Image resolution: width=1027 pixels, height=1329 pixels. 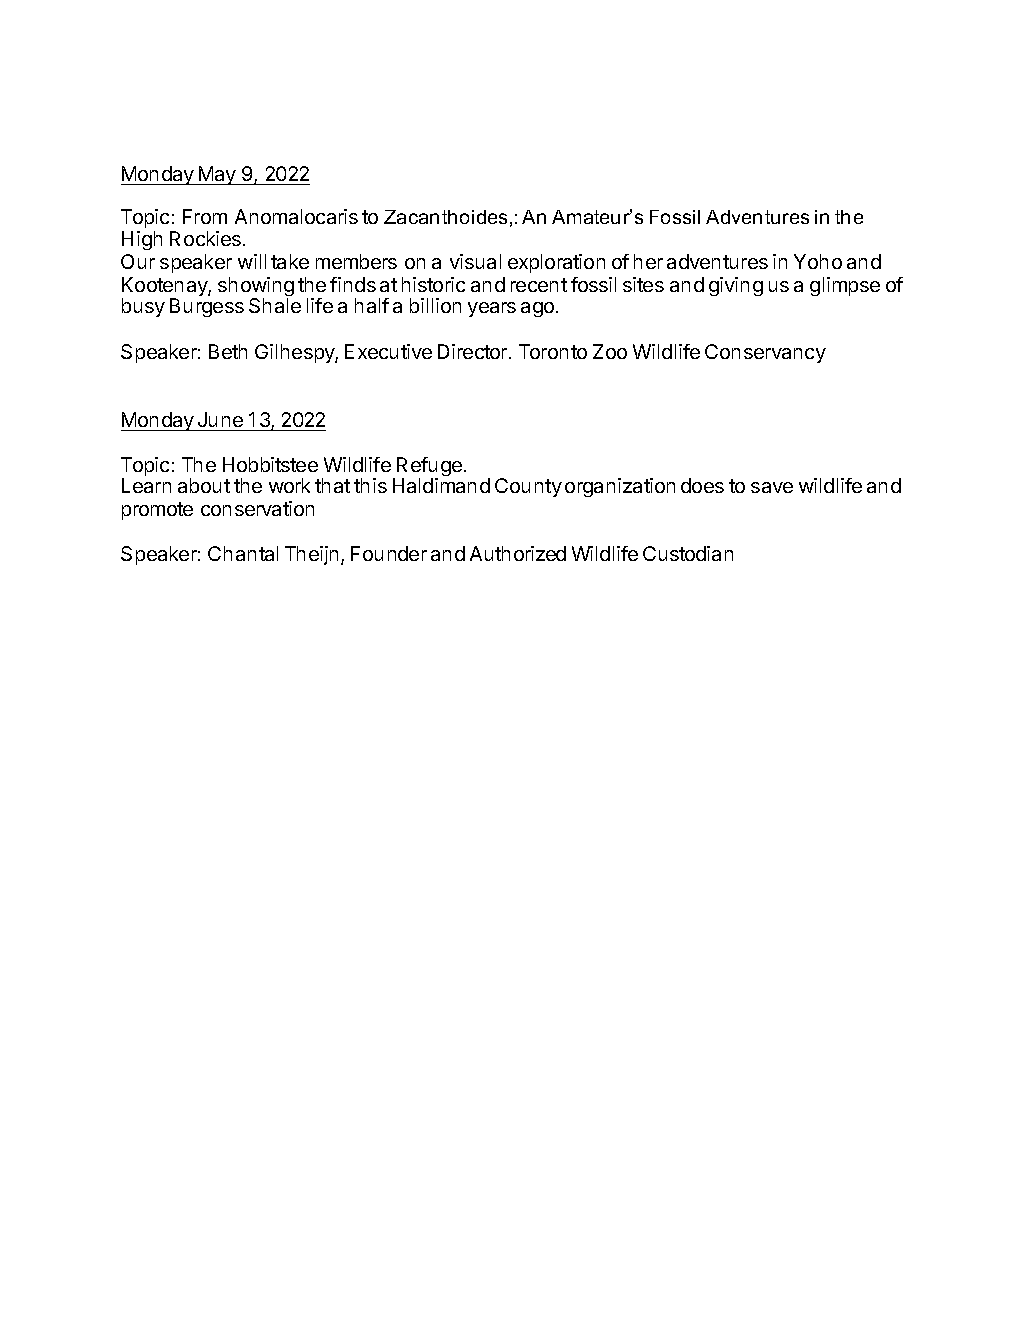 I want to click on giving, so click(x=736, y=286).
